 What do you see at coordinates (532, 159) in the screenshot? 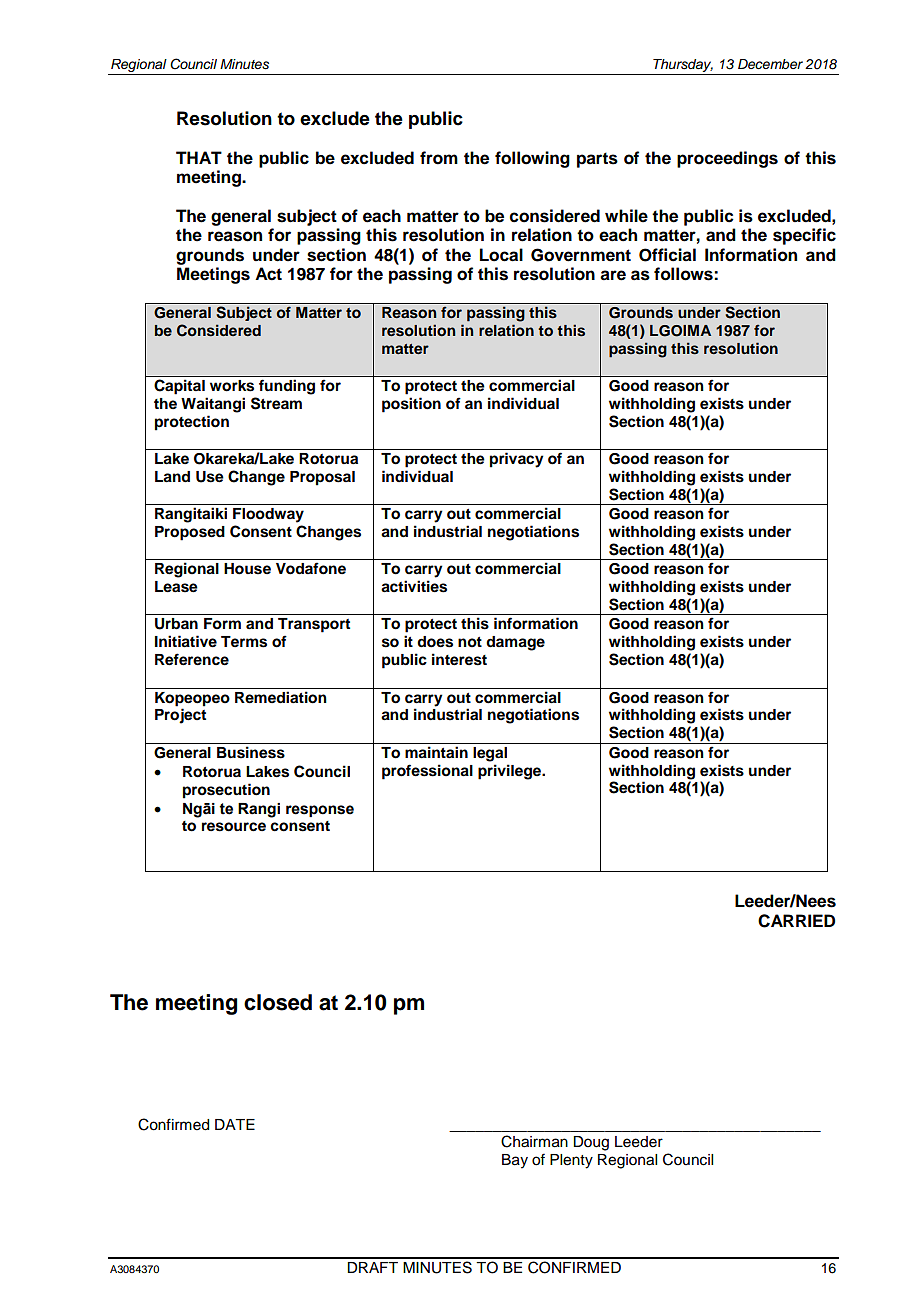
I see `following` at bounding box center [532, 159].
